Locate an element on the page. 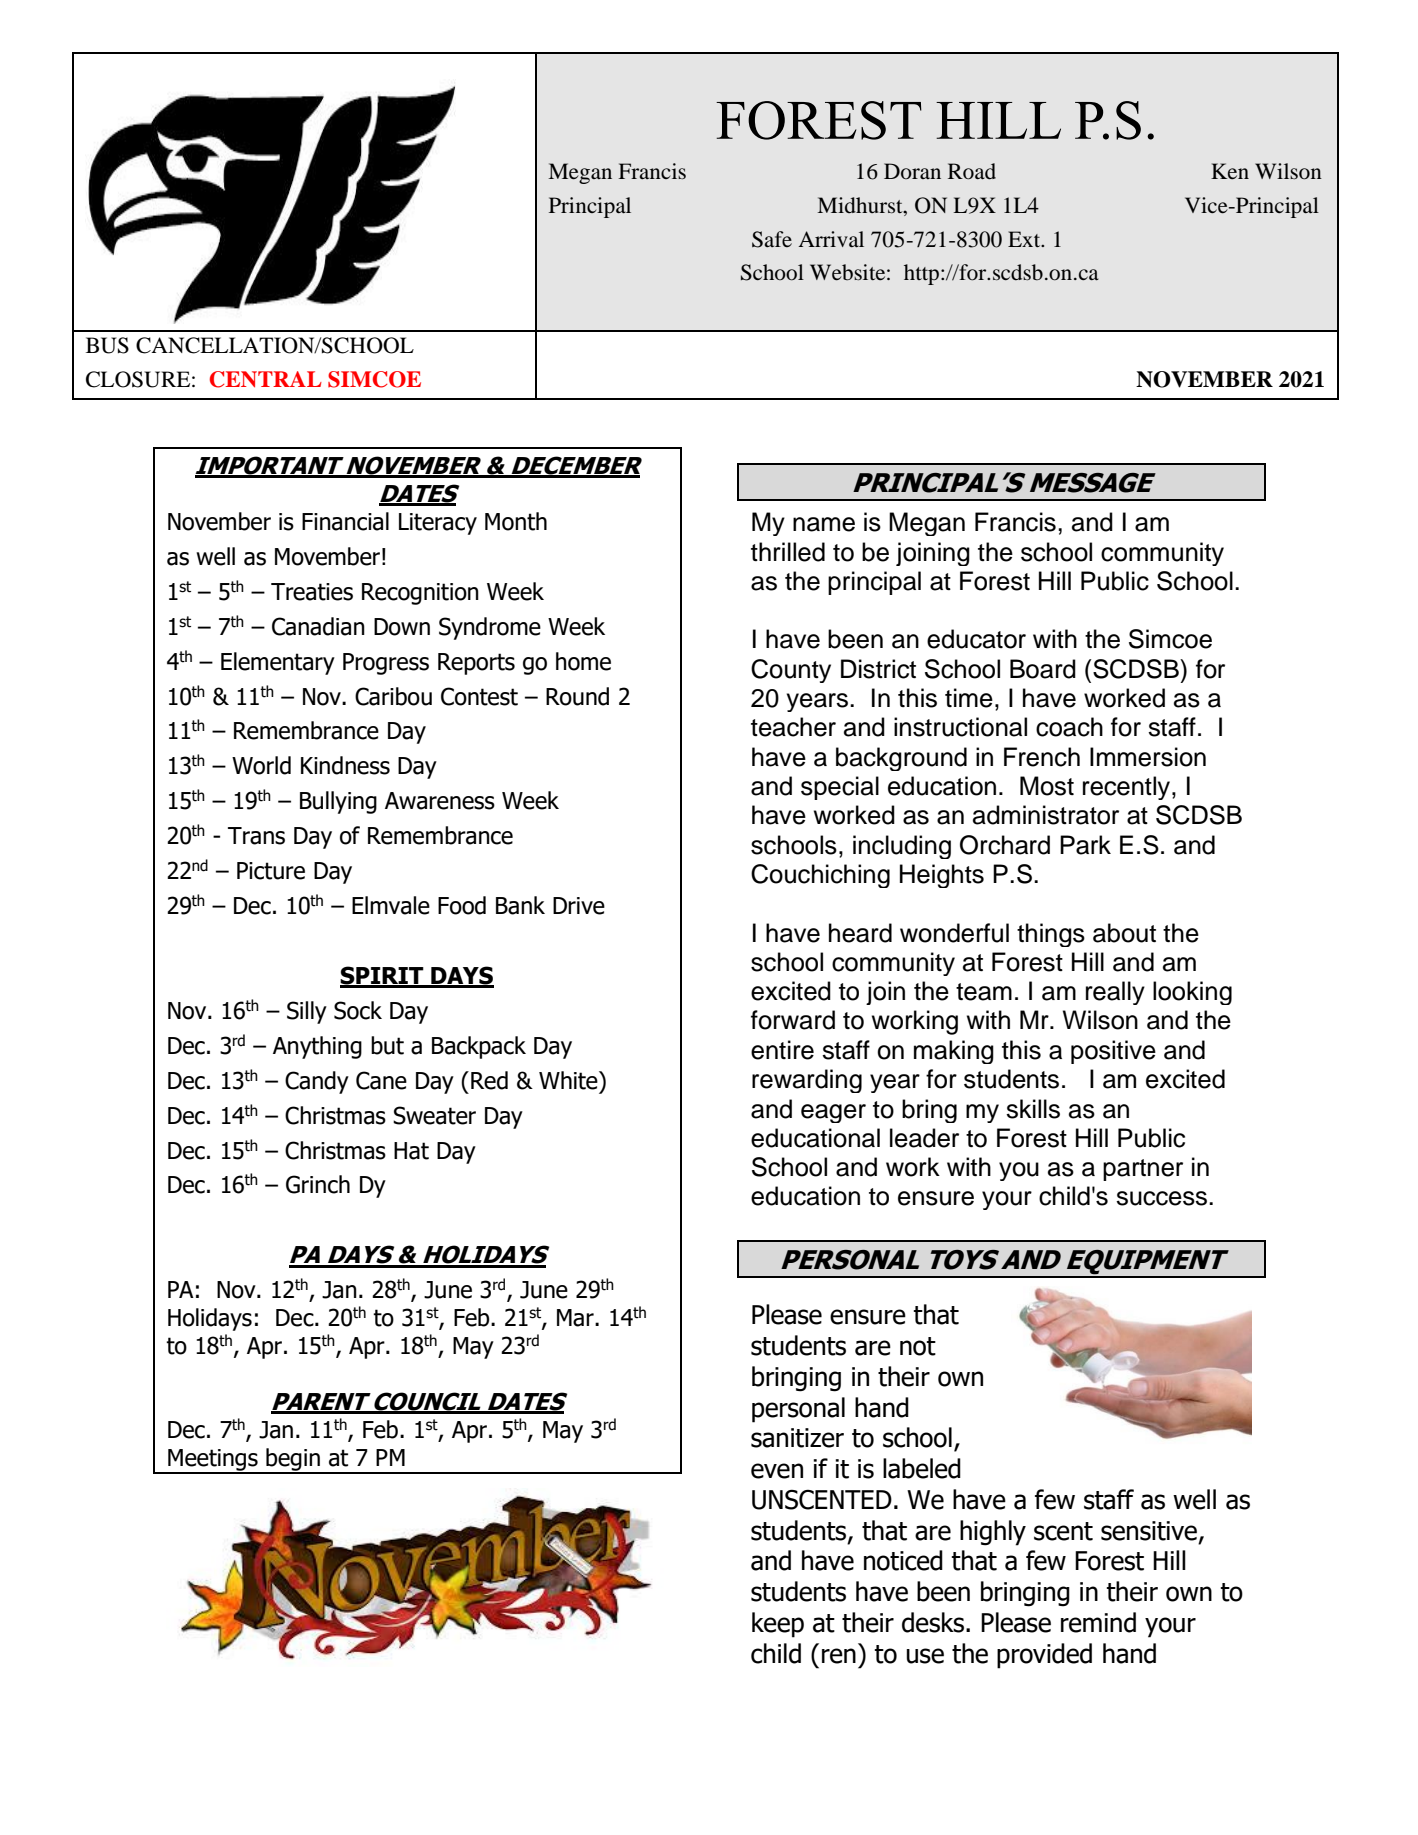 The width and height of the image is (1418, 1835). Ext is located at coordinates (1025, 239).
